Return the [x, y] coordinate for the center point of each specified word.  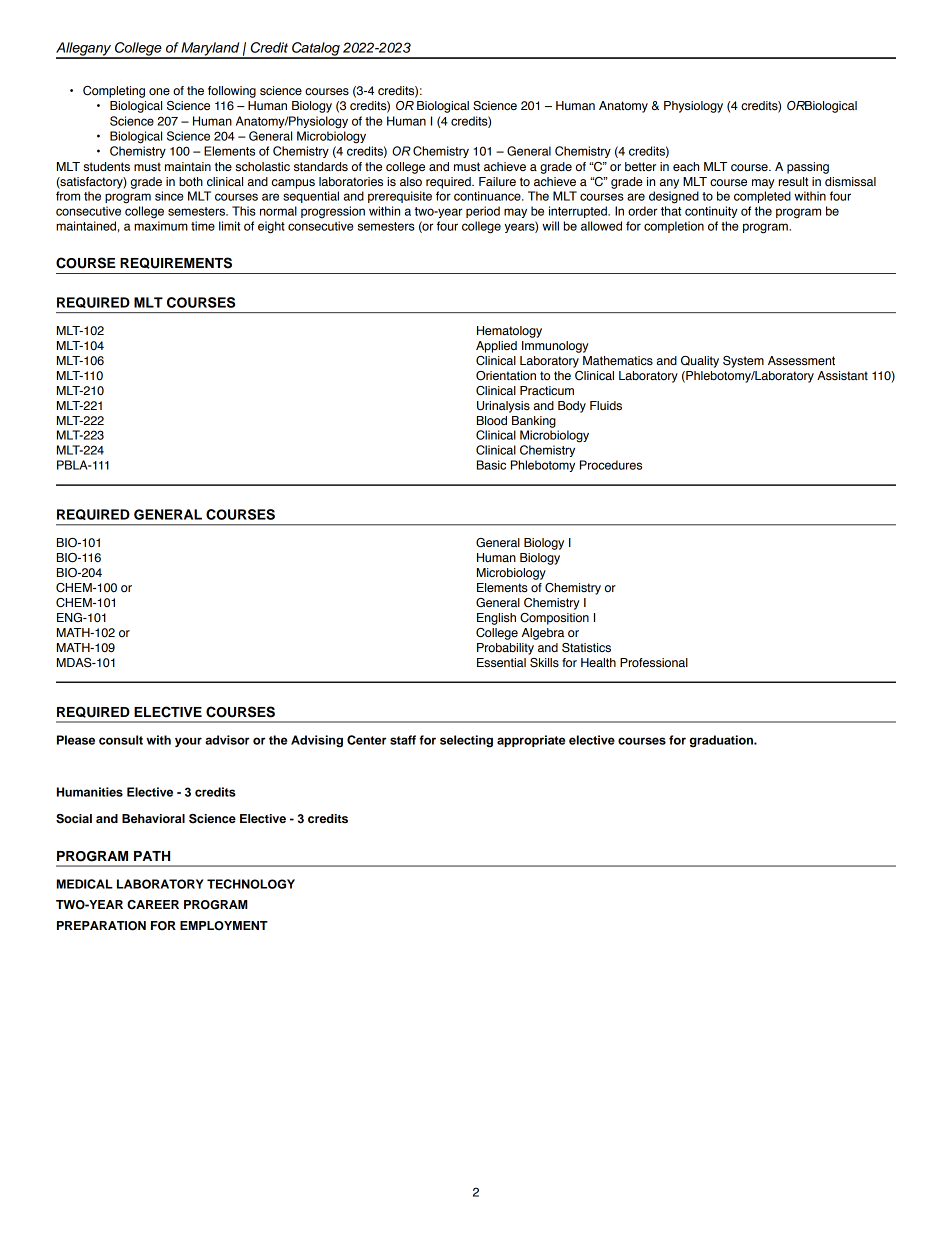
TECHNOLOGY [251, 884]
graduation [722, 741]
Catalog [316, 50]
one [159, 92]
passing [808, 168]
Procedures [611, 465]
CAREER [153, 905]
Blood [492, 421]
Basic [491, 465]
